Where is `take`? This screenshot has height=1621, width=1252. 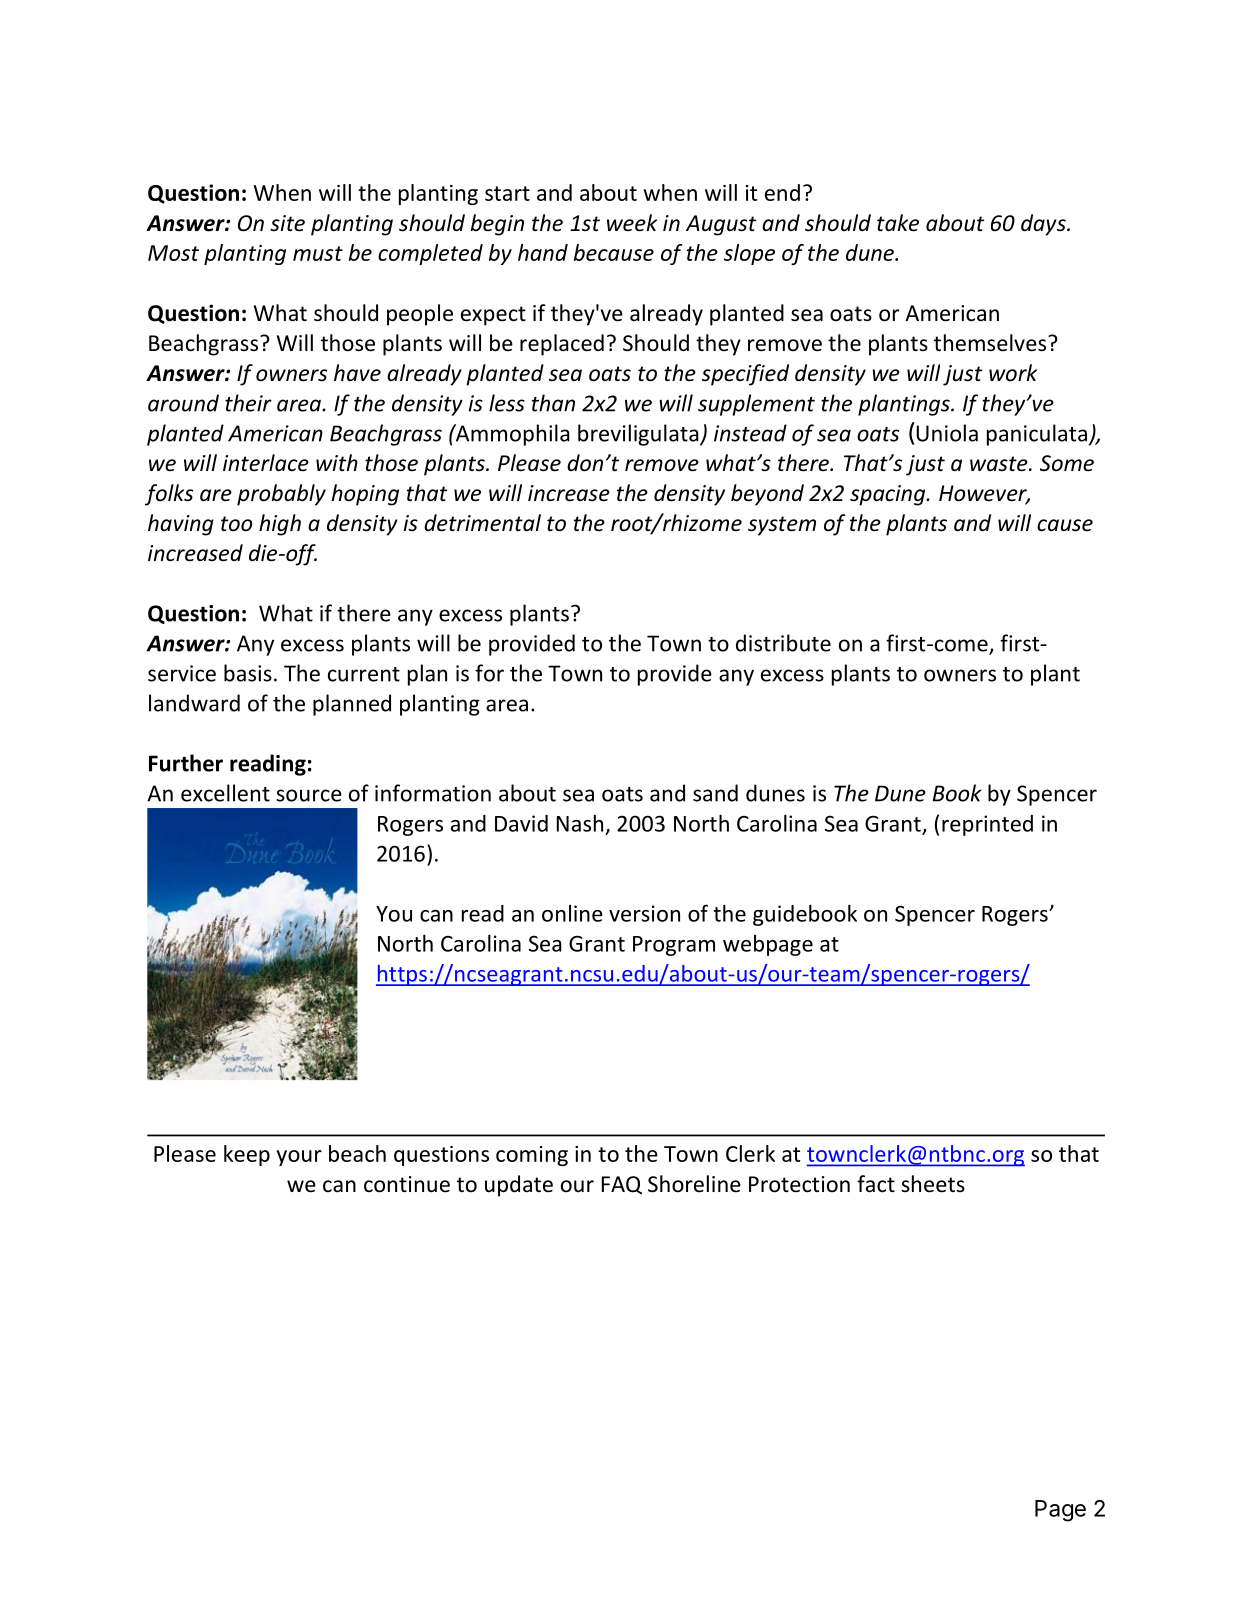 take is located at coordinates (898, 223).
